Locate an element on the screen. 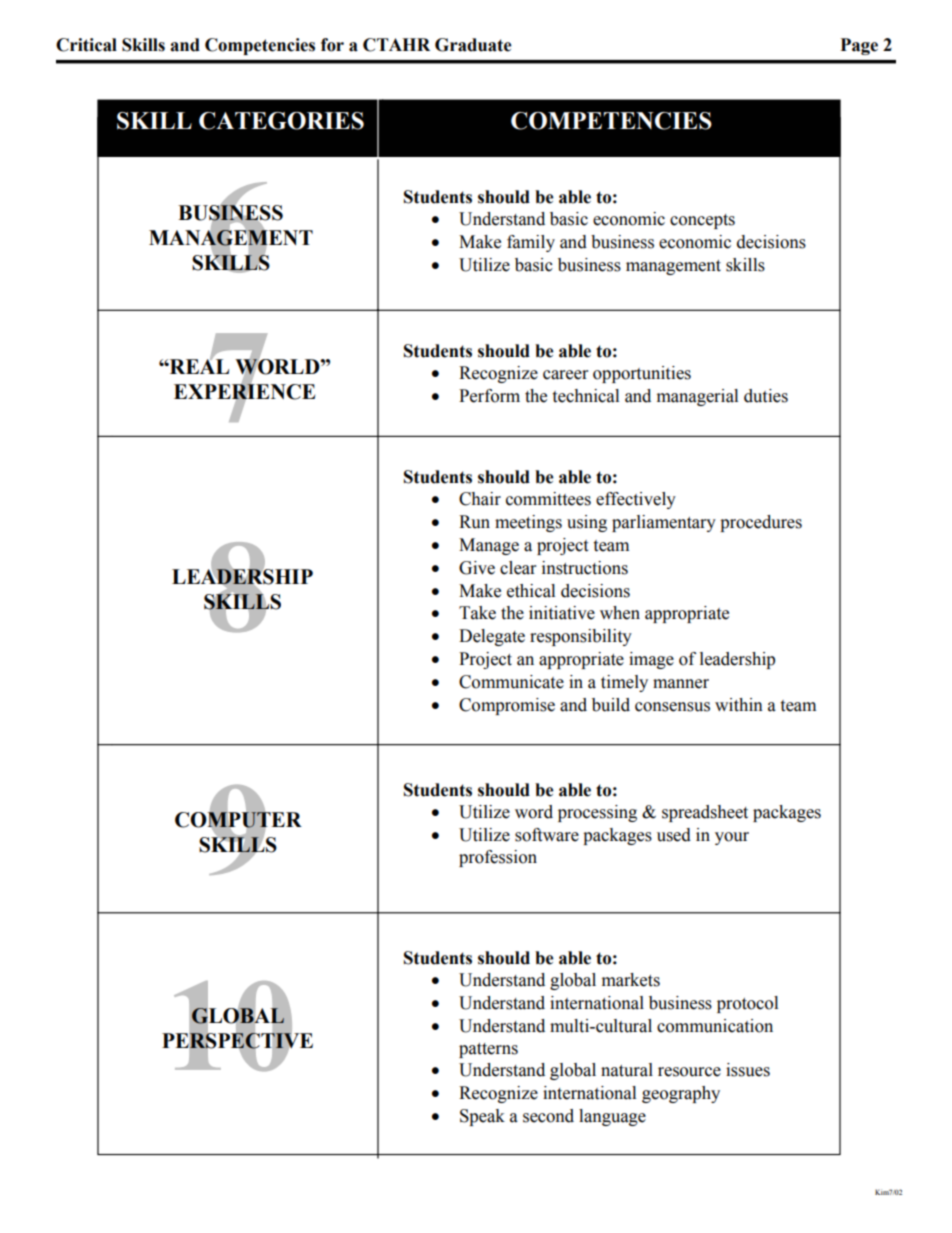 The height and width of the screenshot is (1233, 952). Page is located at coordinates (859, 46).
